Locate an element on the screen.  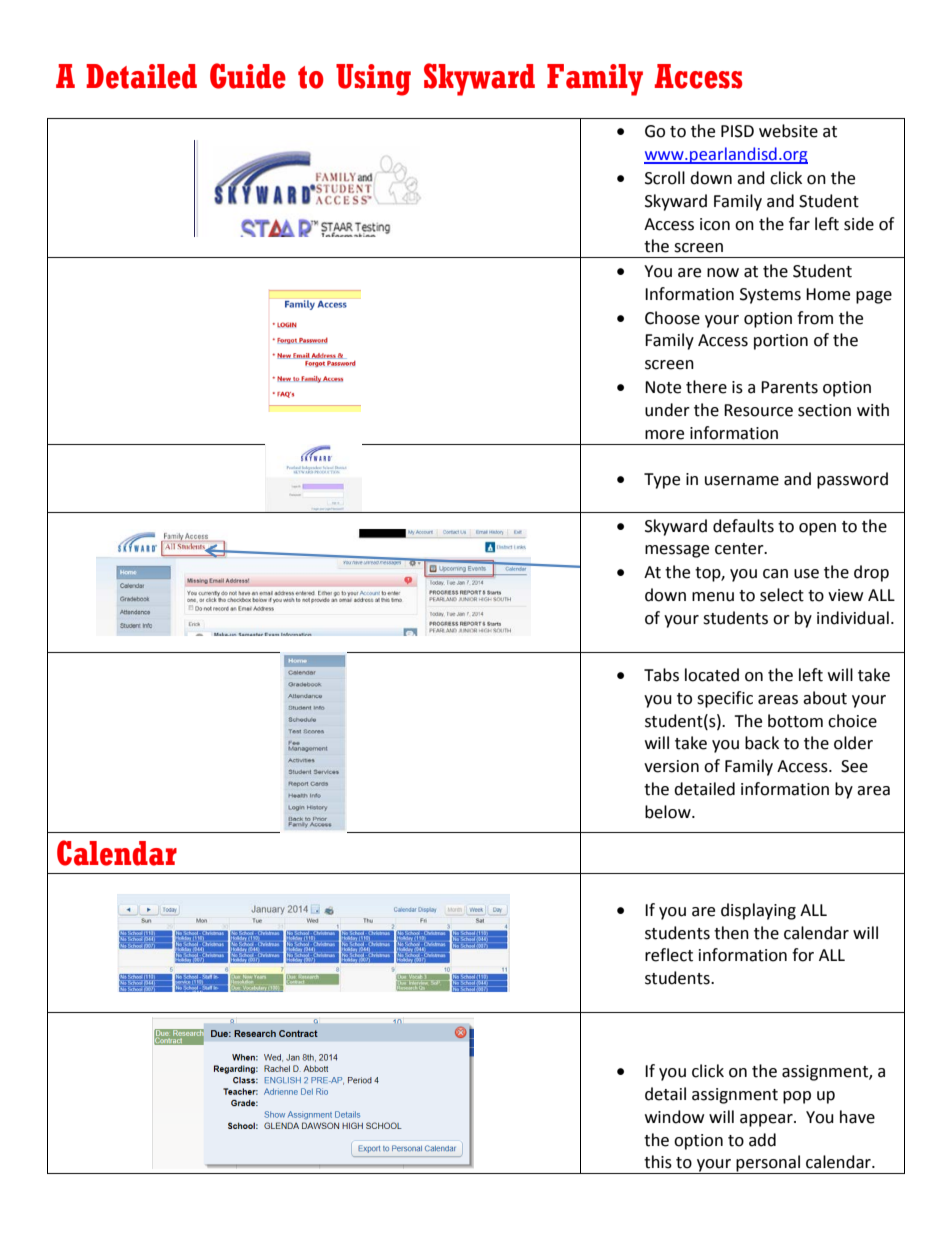
Note is located at coordinates (663, 387).
